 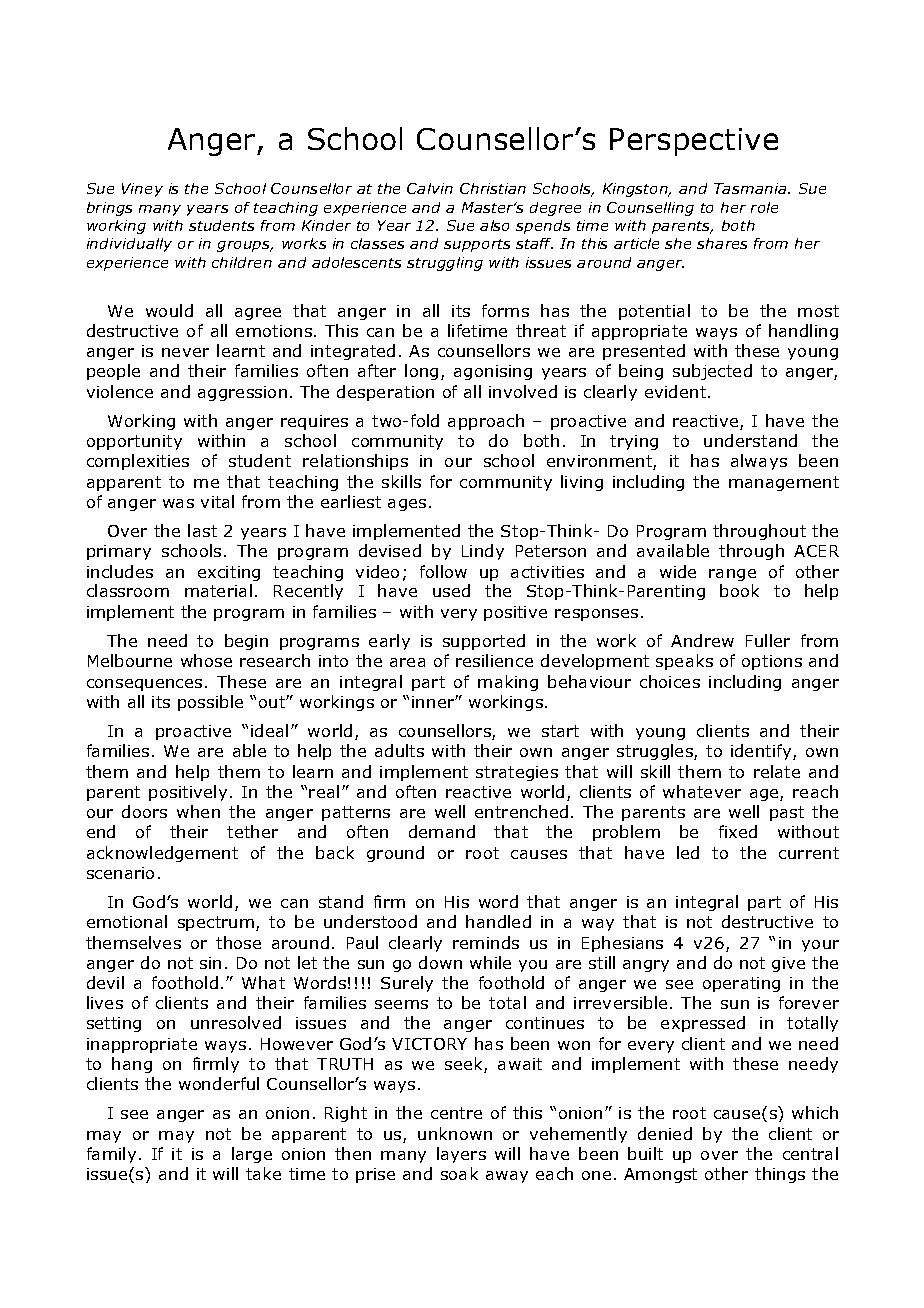 What do you see at coordinates (142, 190) in the page?
I see `Viney` at bounding box center [142, 190].
